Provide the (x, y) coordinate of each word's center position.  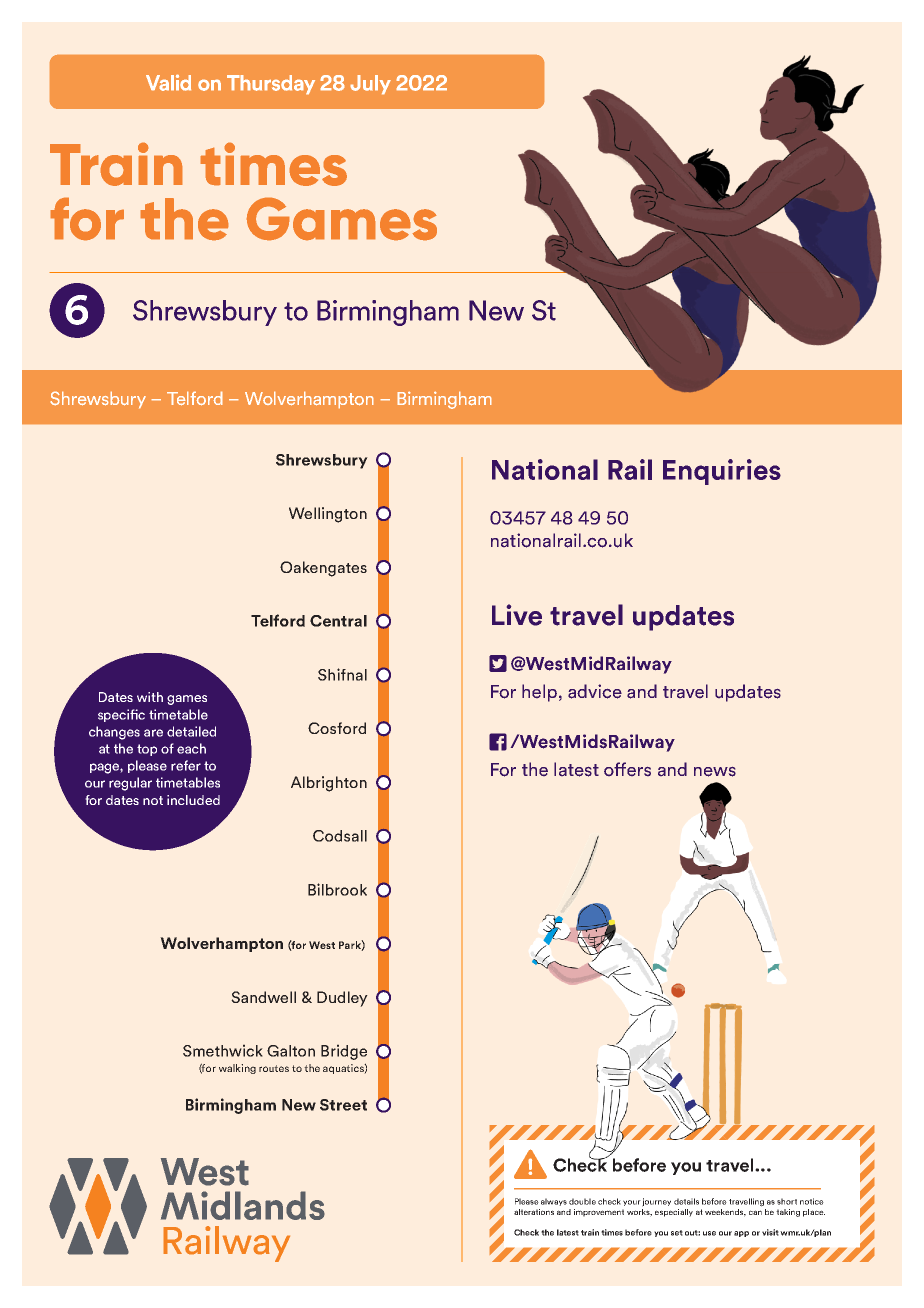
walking (237, 1069)
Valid (168, 82)
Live (517, 615)
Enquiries (722, 472)
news (715, 772)
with (150, 697)
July (370, 85)
